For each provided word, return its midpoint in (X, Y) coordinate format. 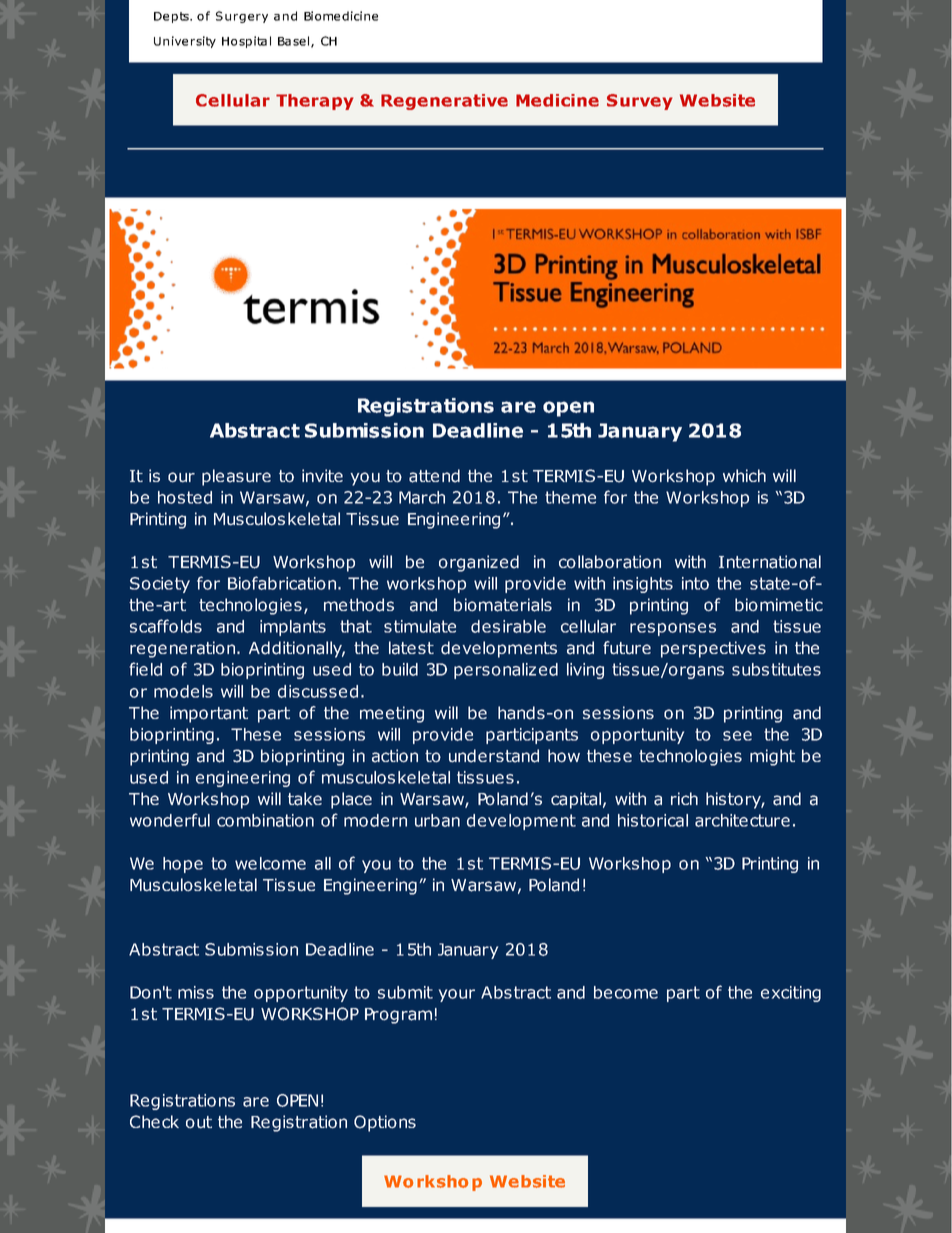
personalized (506, 671)
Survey (640, 102)
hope (183, 865)
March (422, 497)
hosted (185, 497)
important (209, 714)
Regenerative (444, 102)
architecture (742, 820)
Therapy (315, 102)
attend (434, 476)
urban (437, 820)
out (199, 1122)
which (744, 475)
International (770, 562)
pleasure (236, 477)
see (737, 736)
